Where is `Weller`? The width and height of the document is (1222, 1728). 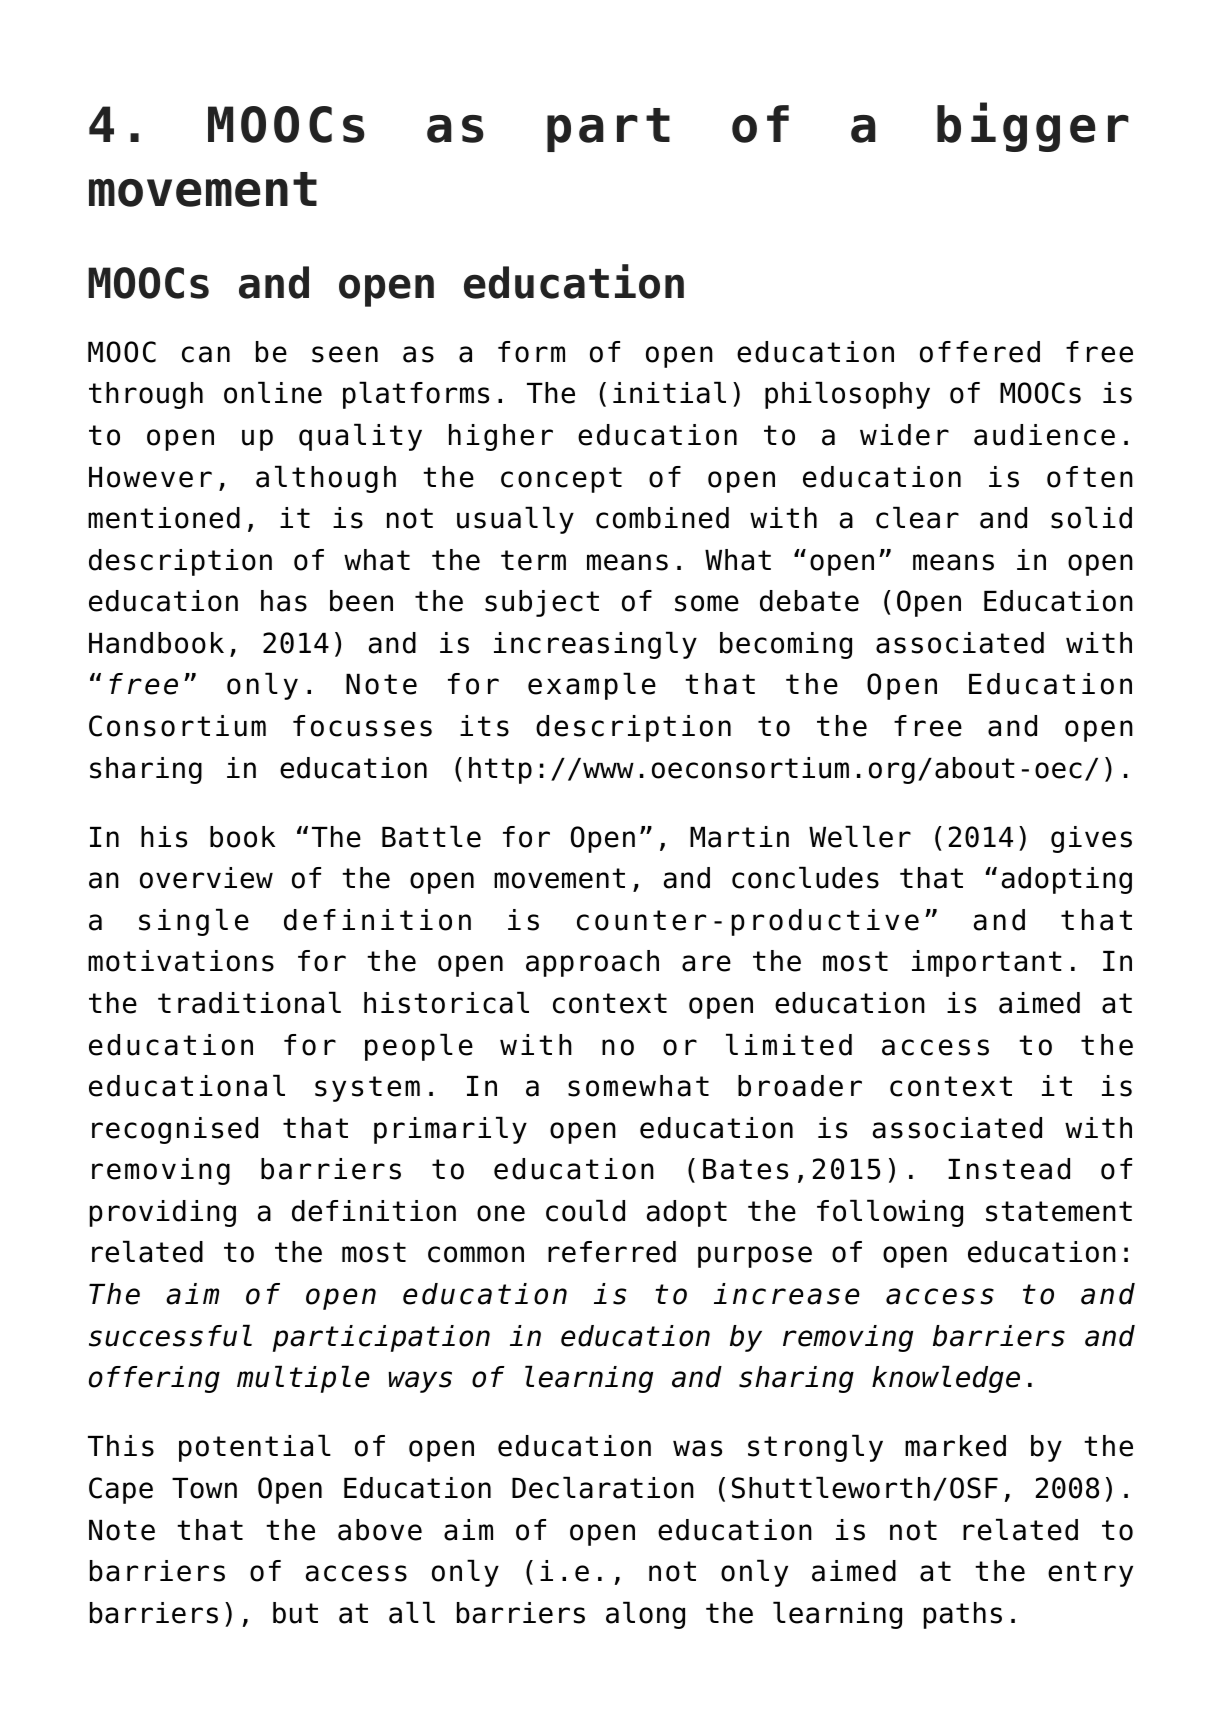
Weller is located at coordinates (860, 836).
